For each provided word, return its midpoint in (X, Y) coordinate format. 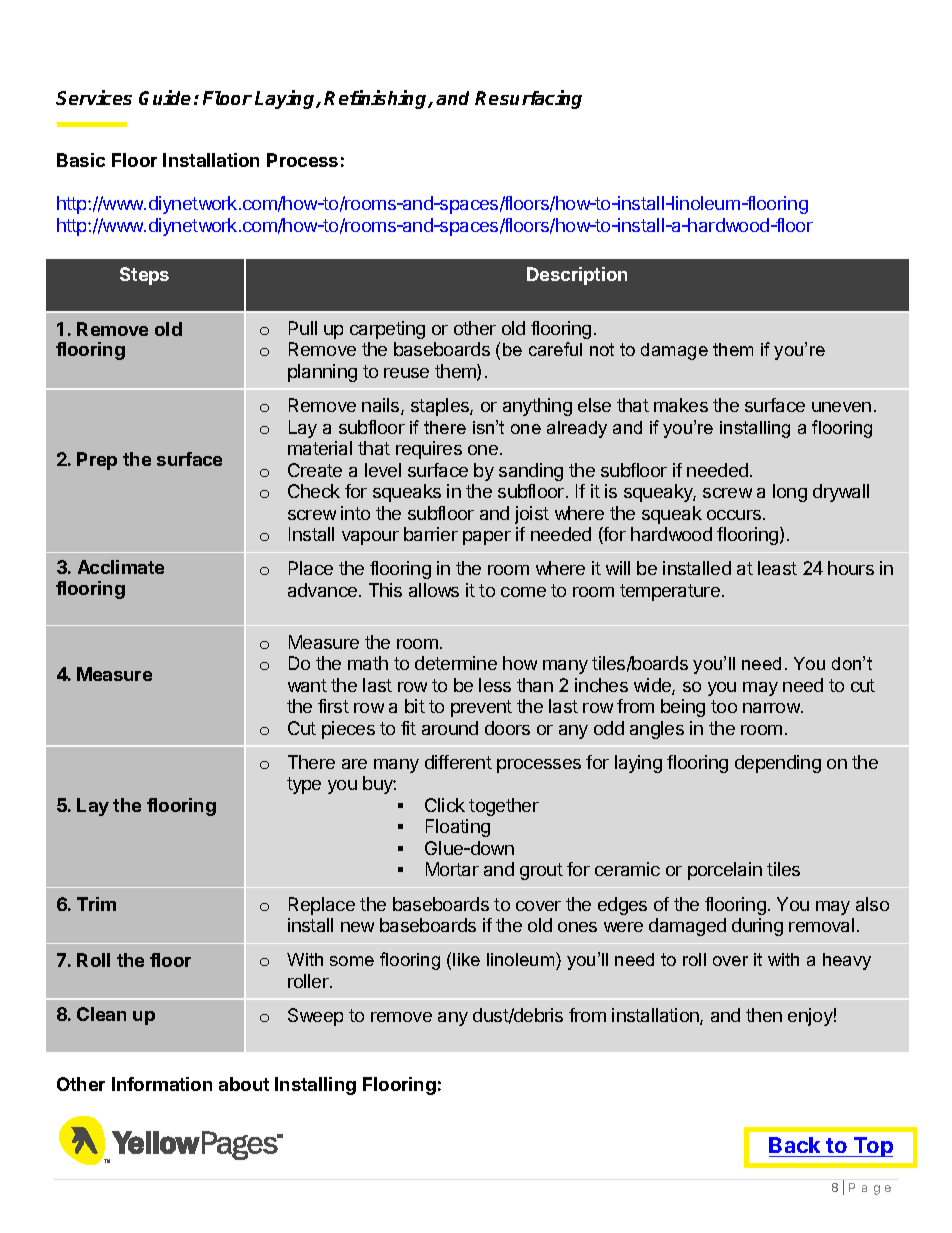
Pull (303, 328)
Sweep (315, 1017)
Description (577, 276)
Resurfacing (528, 99)
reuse (406, 373)
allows (434, 590)
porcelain (725, 871)
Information (162, 1084)
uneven (841, 407)
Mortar (452, 869)
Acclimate (121, 567)
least (777, 568)
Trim (96, 904)
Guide (165, 97)
